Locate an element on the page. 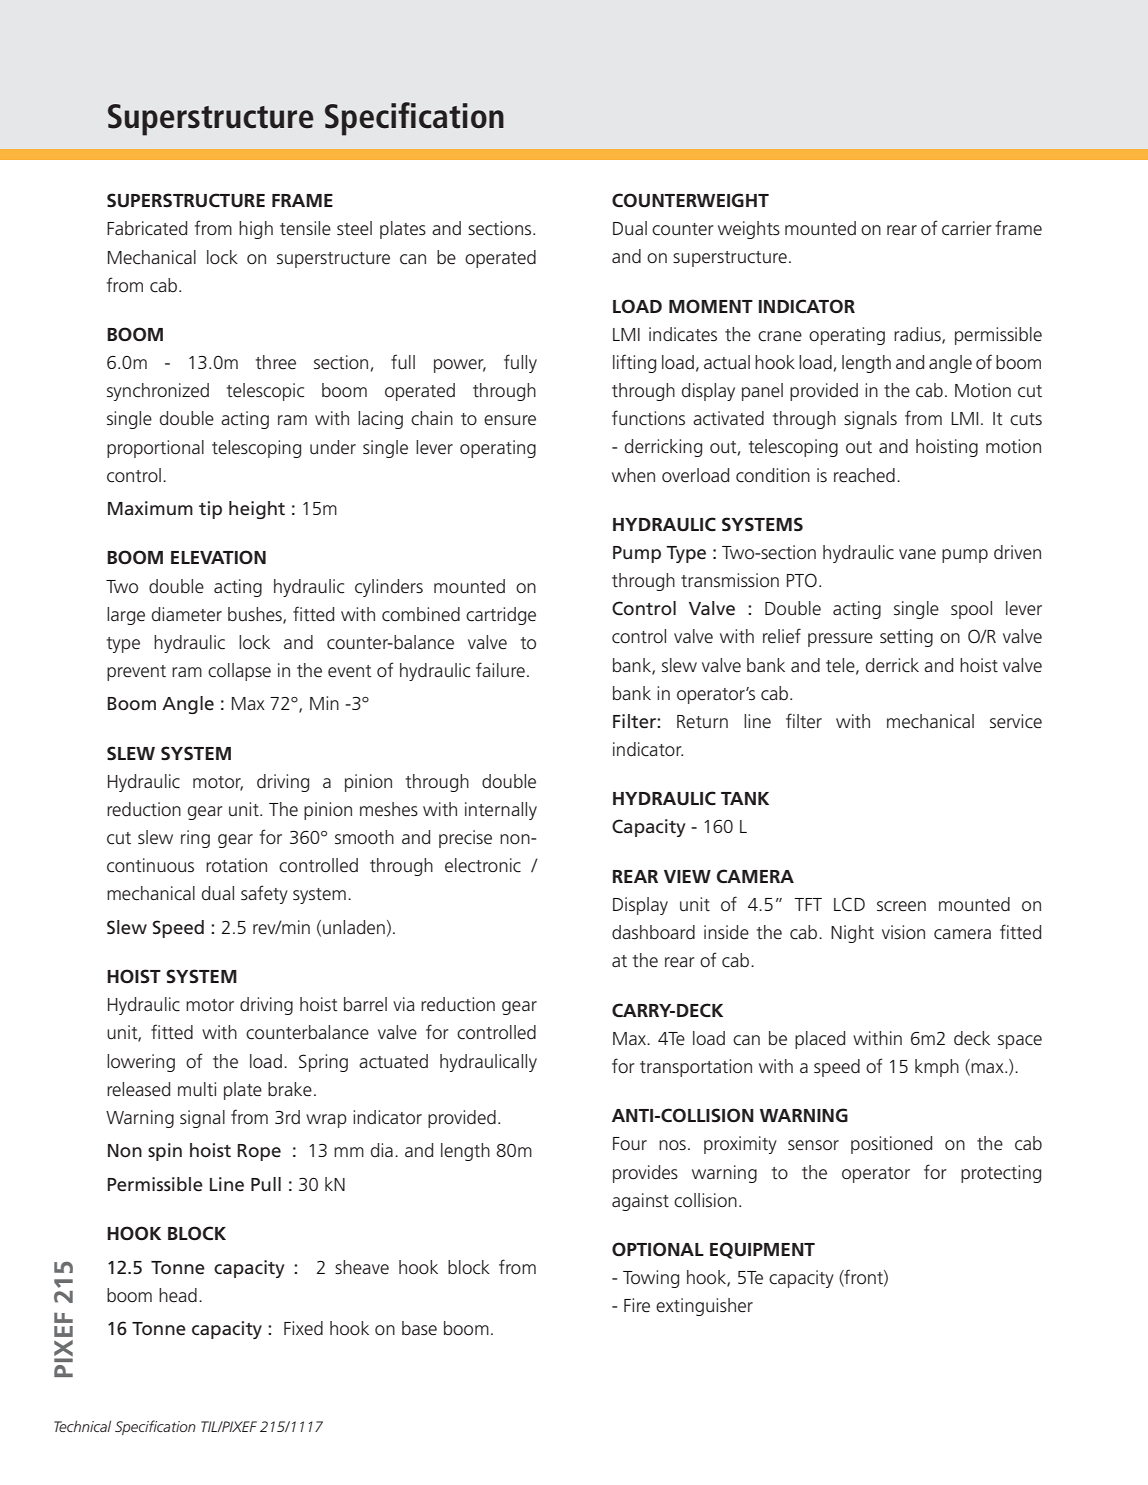  Fabricated is located at coordinates (147, 228).
